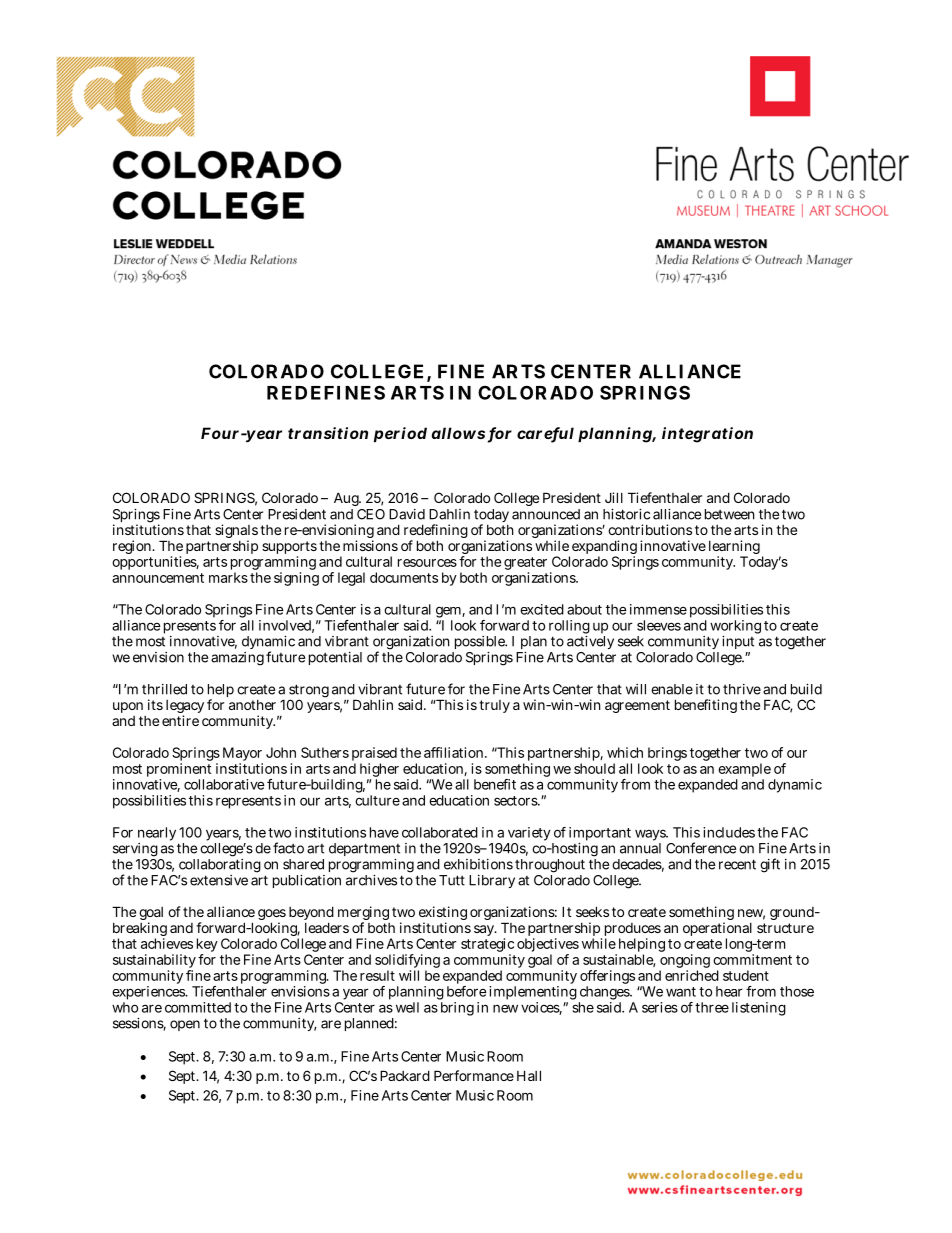 This screenshot has height=1233, width=952. What do you see at coordinates (494, 706) in the screenshot?
I see `truly` at bounding box center [494, 706].
